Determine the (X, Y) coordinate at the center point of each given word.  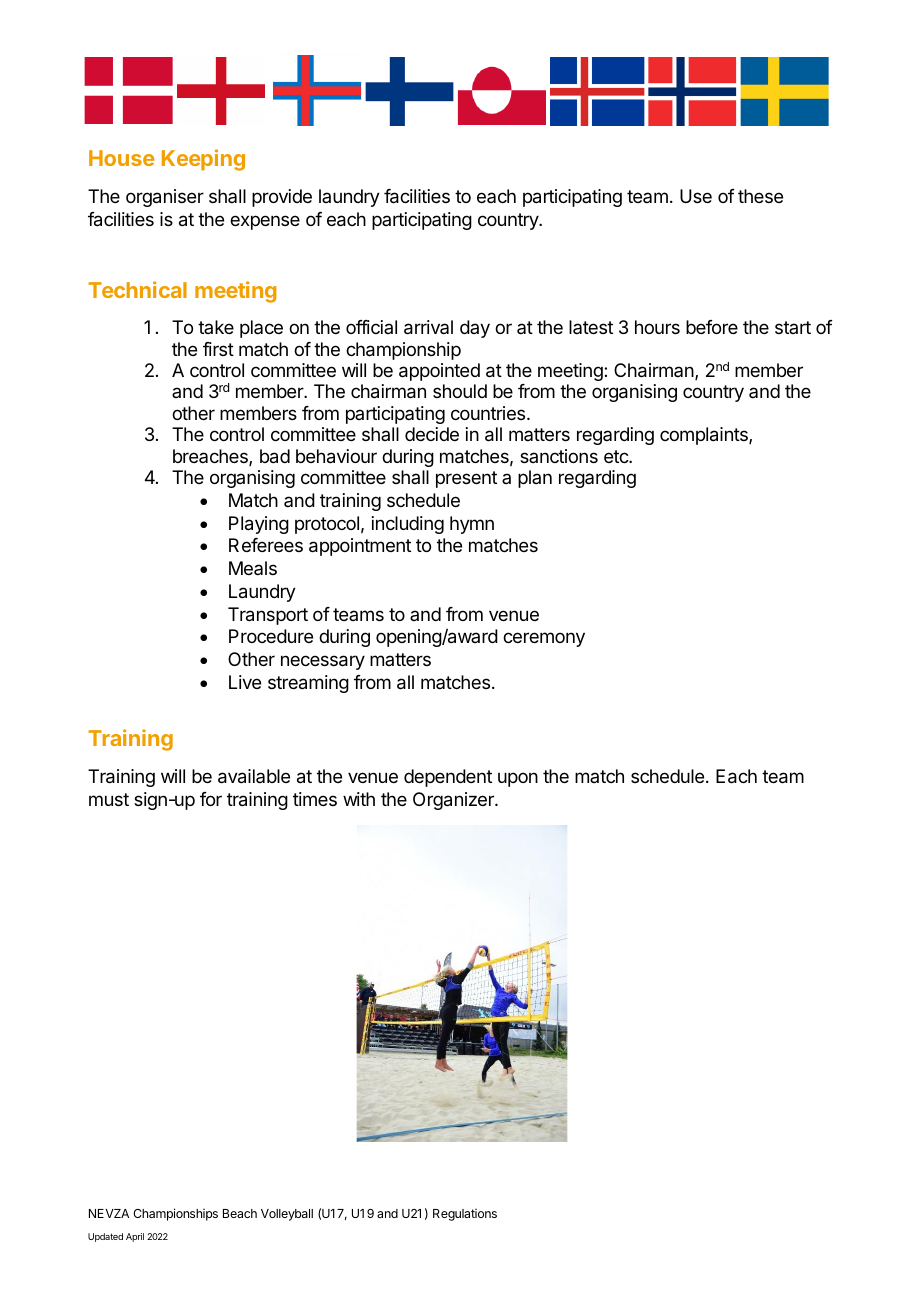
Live (245, 682)
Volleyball (287, 1215)
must (109, 799)
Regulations (465, 1215)
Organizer (454, 801)
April (135, 1237)
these (760, 196)
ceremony (544, 639)
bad (275, 456)
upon (518, 779)
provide (282, 198)
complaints (705, 436)
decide (432, 434)
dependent (448, 778)
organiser (165, 198)
